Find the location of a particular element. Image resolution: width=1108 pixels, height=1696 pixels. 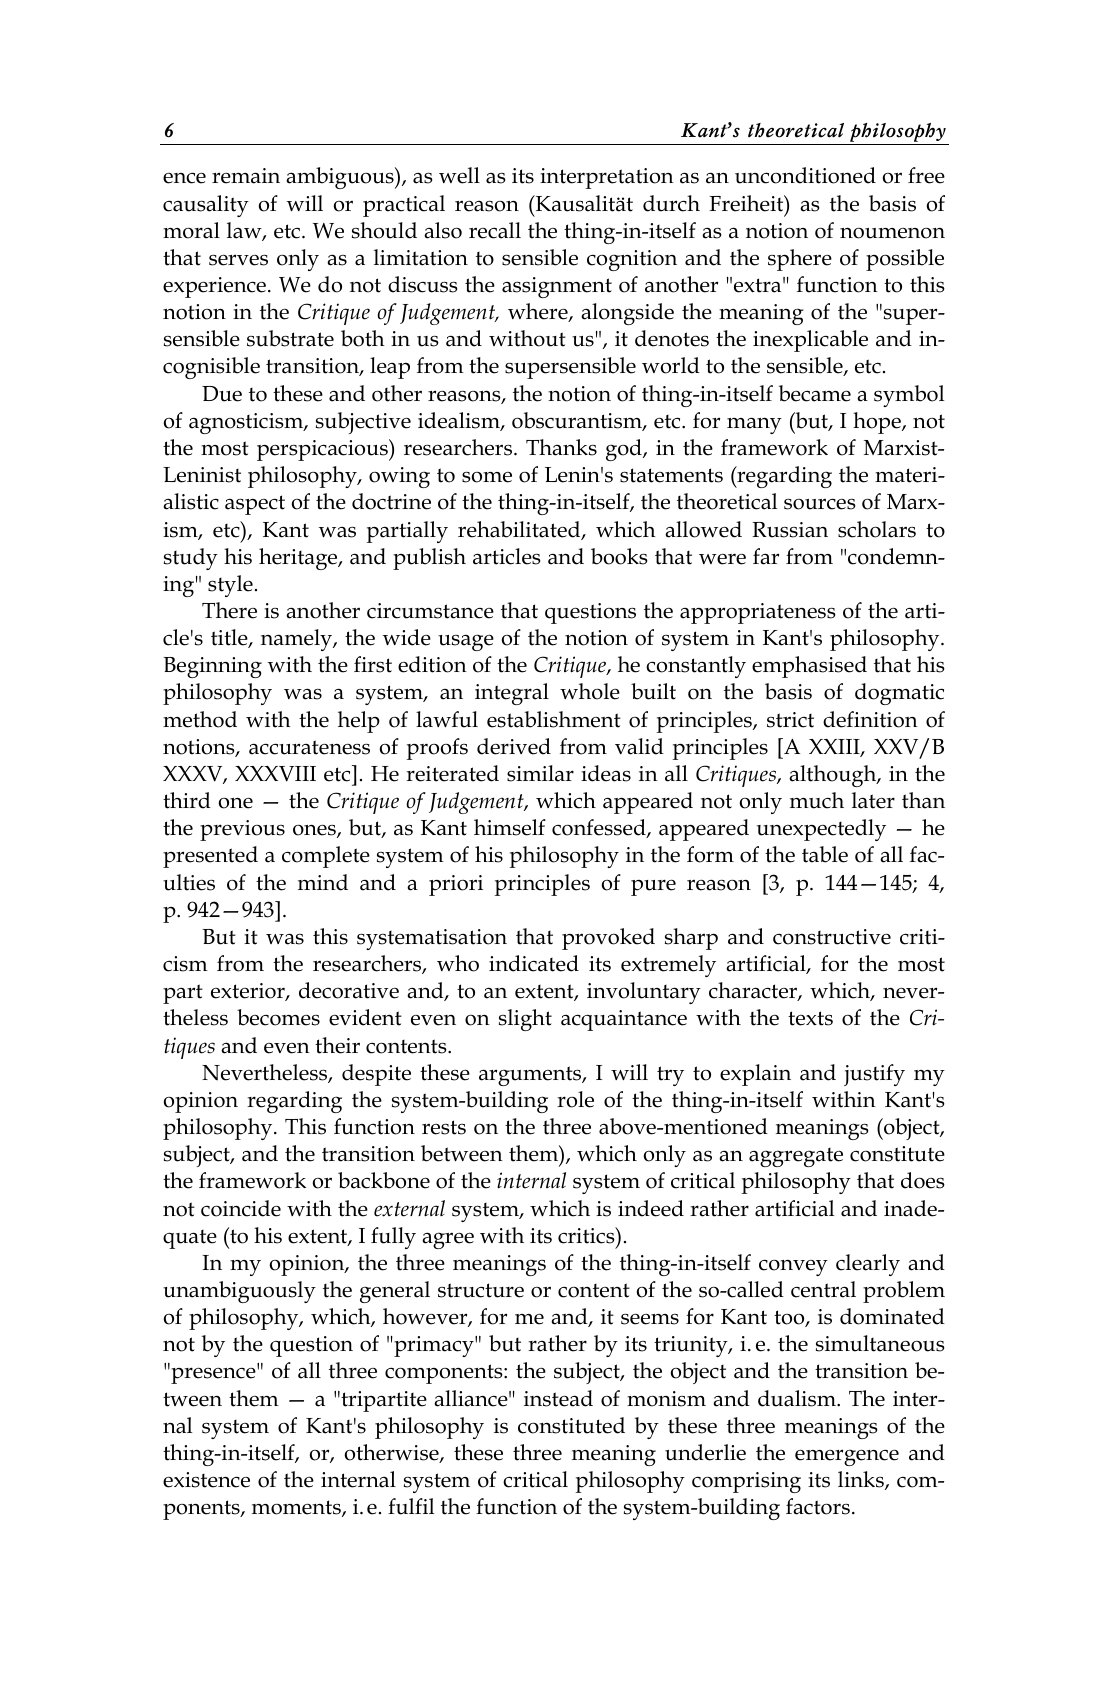

slight is located at coordinates (525, 1020).
